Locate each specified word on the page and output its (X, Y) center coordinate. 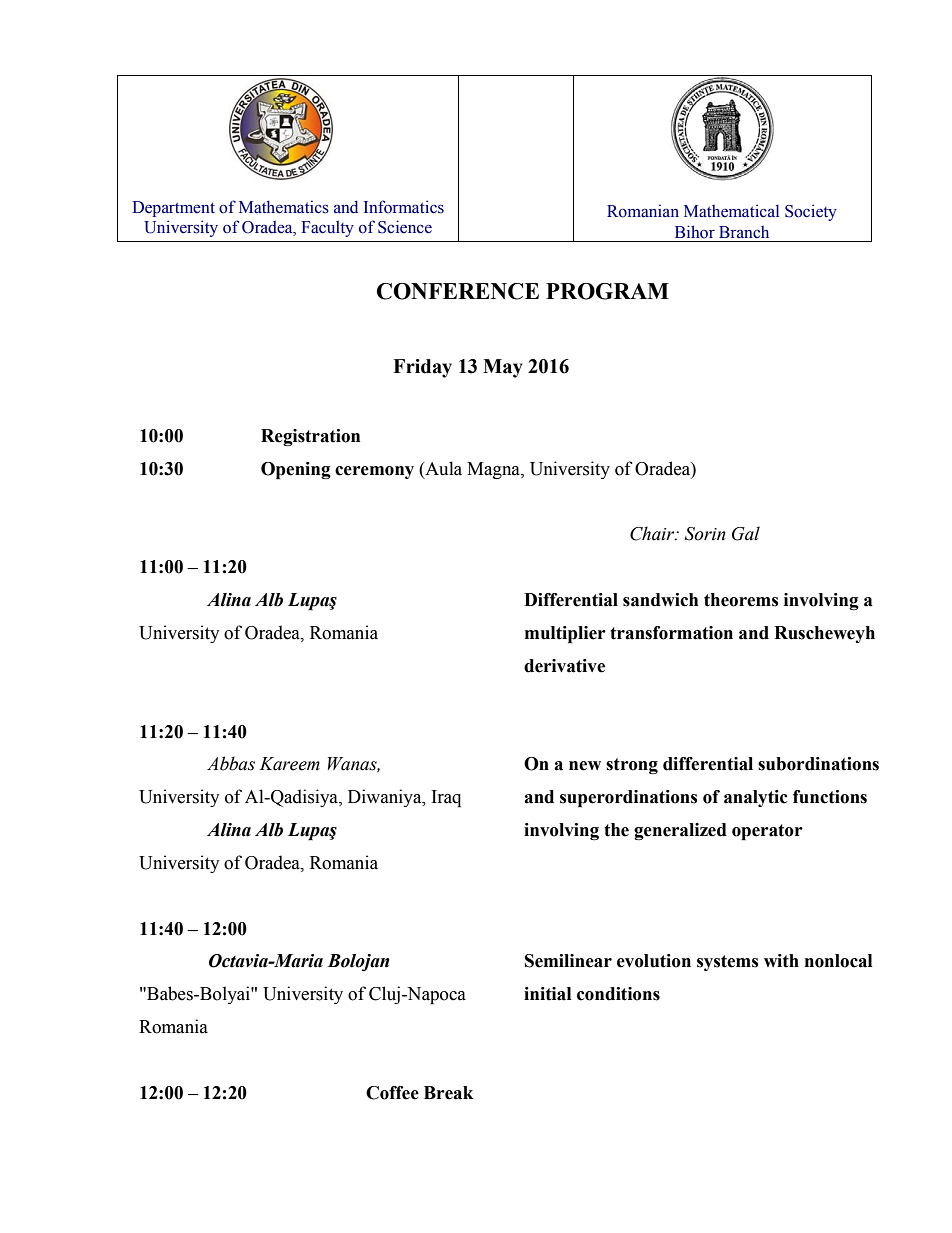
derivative (564, 666)
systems (727, 963)
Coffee (392, 1093)
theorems (741, 600)
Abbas (231, 763)
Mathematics (284, 207)
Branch (744, 232)
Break (449, 1093)
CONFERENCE (458, 291)
